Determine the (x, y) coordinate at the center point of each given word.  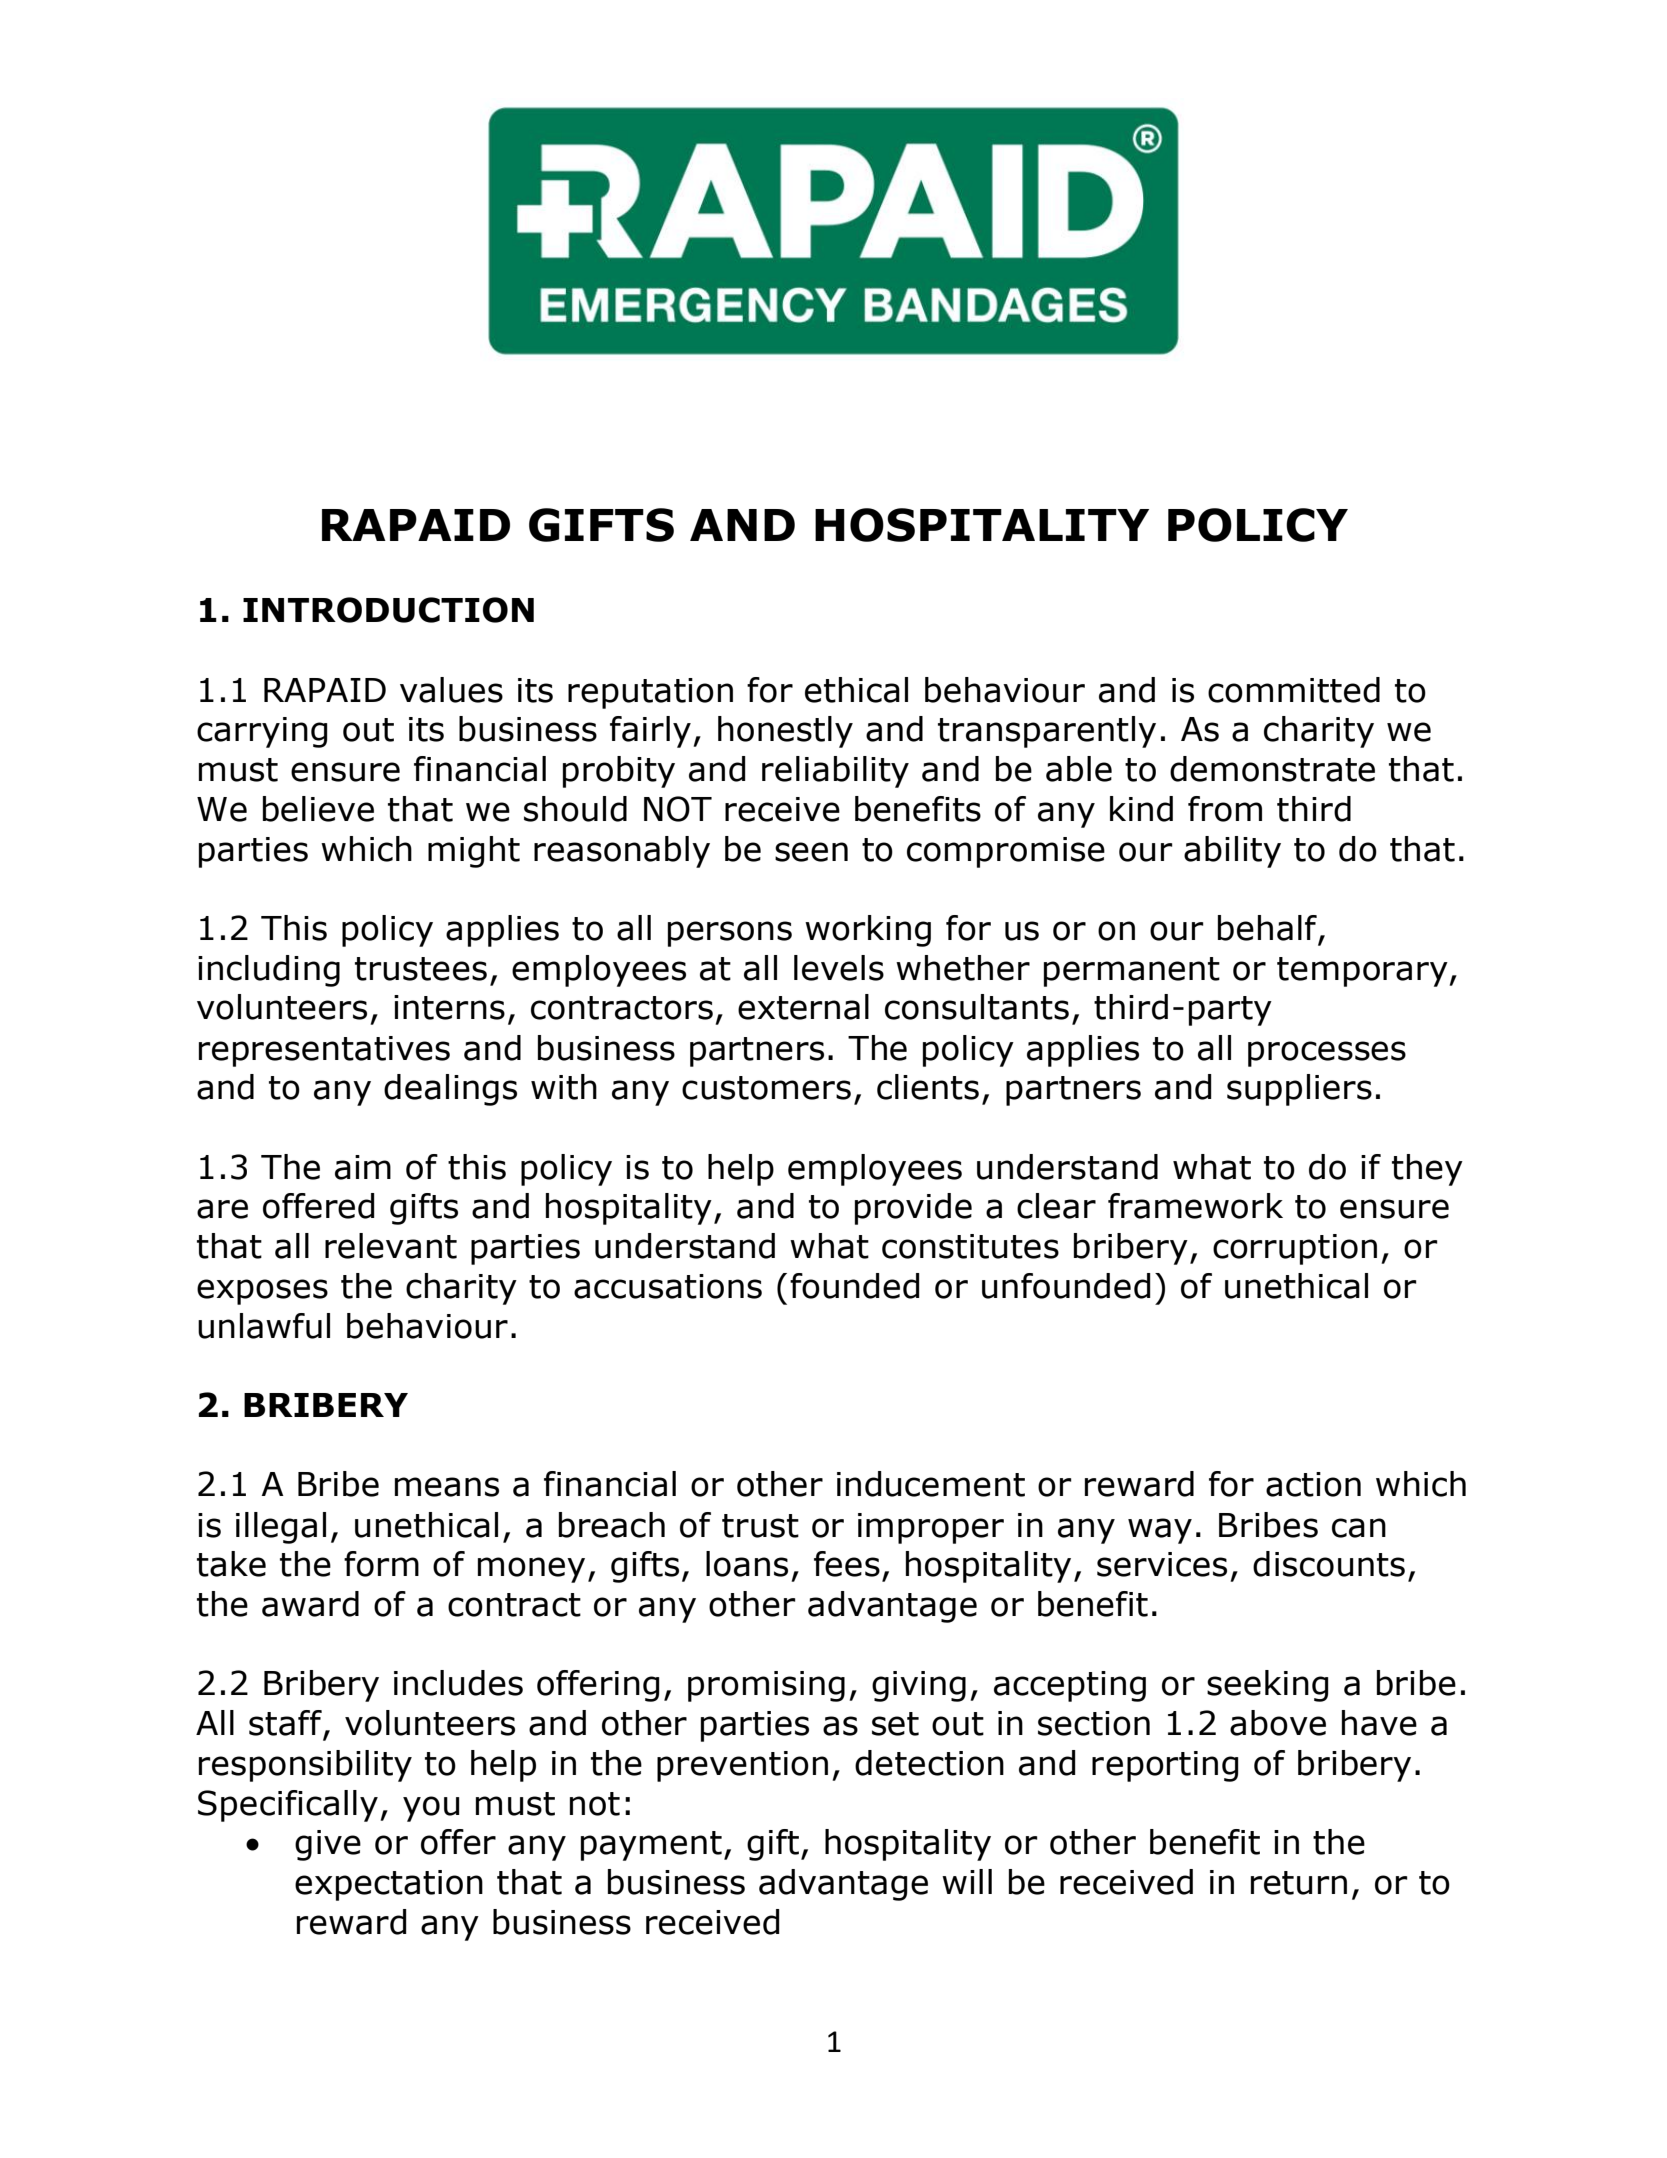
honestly (785, 732)
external (803, 1007)
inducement (931, 1484)
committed (1294, 690)
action (1313, 1484)
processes (1327, 1054)
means (447, 1487)
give (328, 1845)
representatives (324, 1051)
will (967, 1881)
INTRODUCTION (388, 610)
